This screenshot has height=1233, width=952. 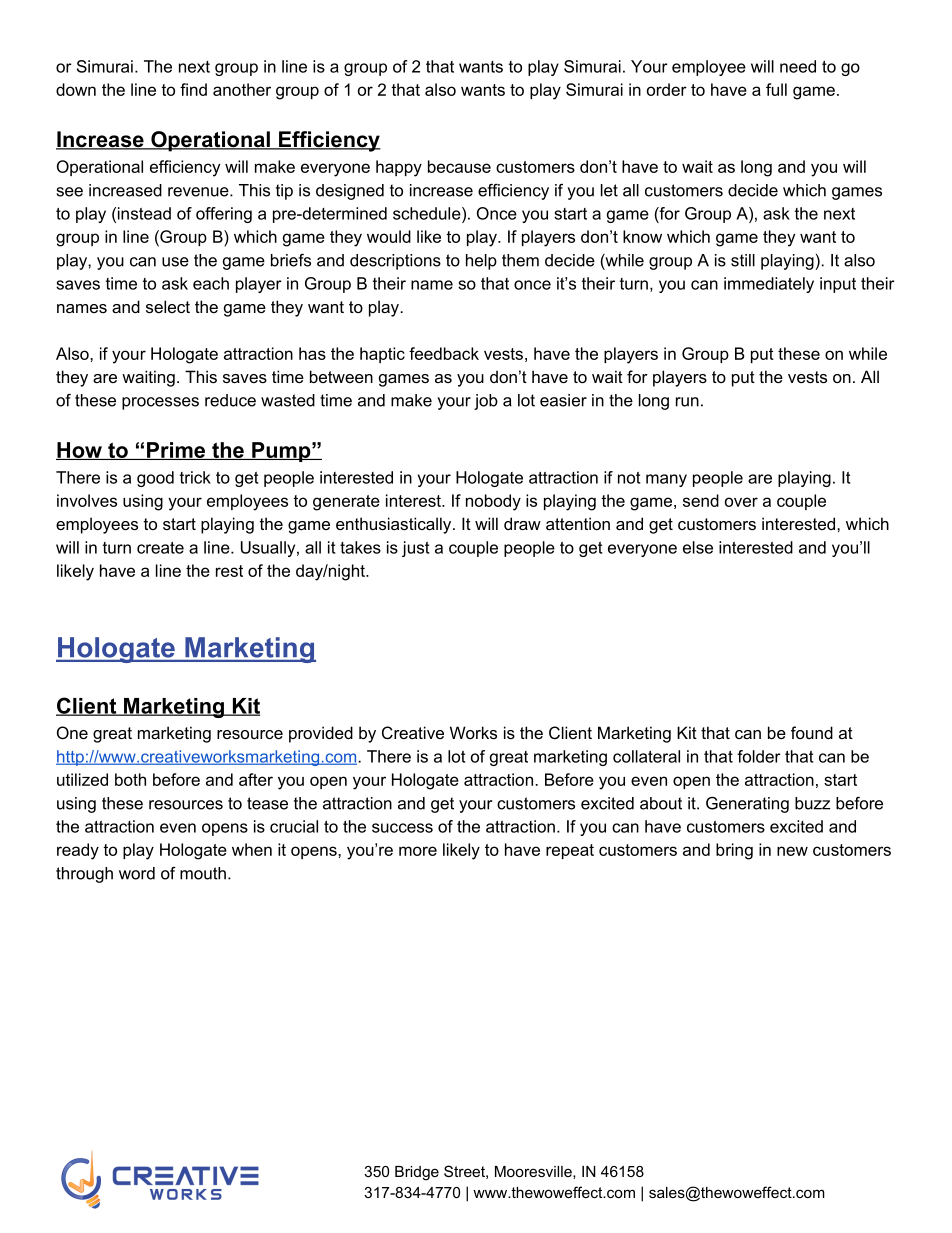 I want to click on over, so click(x=741, y=502).
